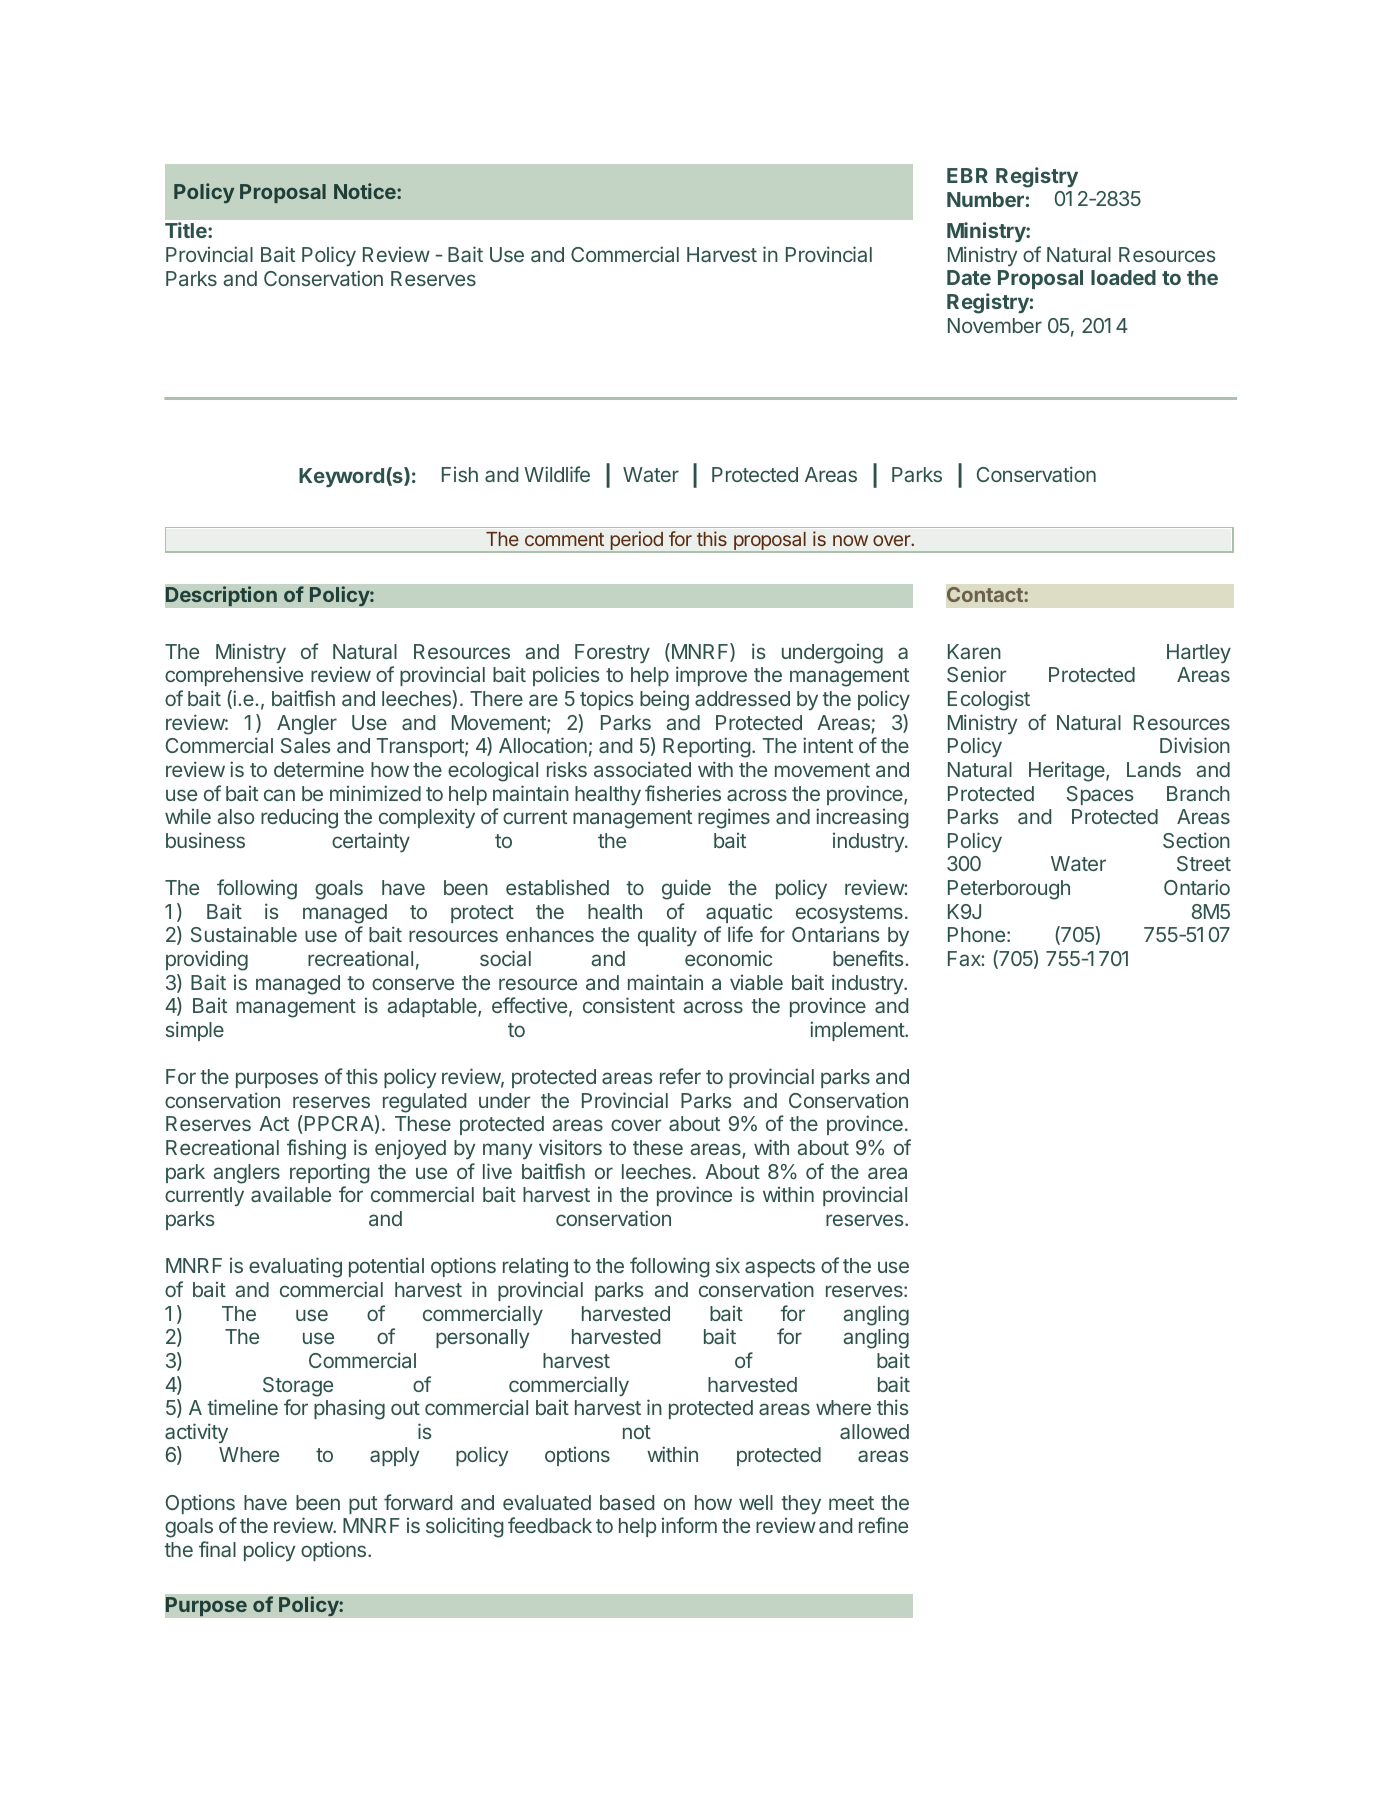  Describe the element at coordinates (1123, 277) in the image. I see `loaded` at that location.
